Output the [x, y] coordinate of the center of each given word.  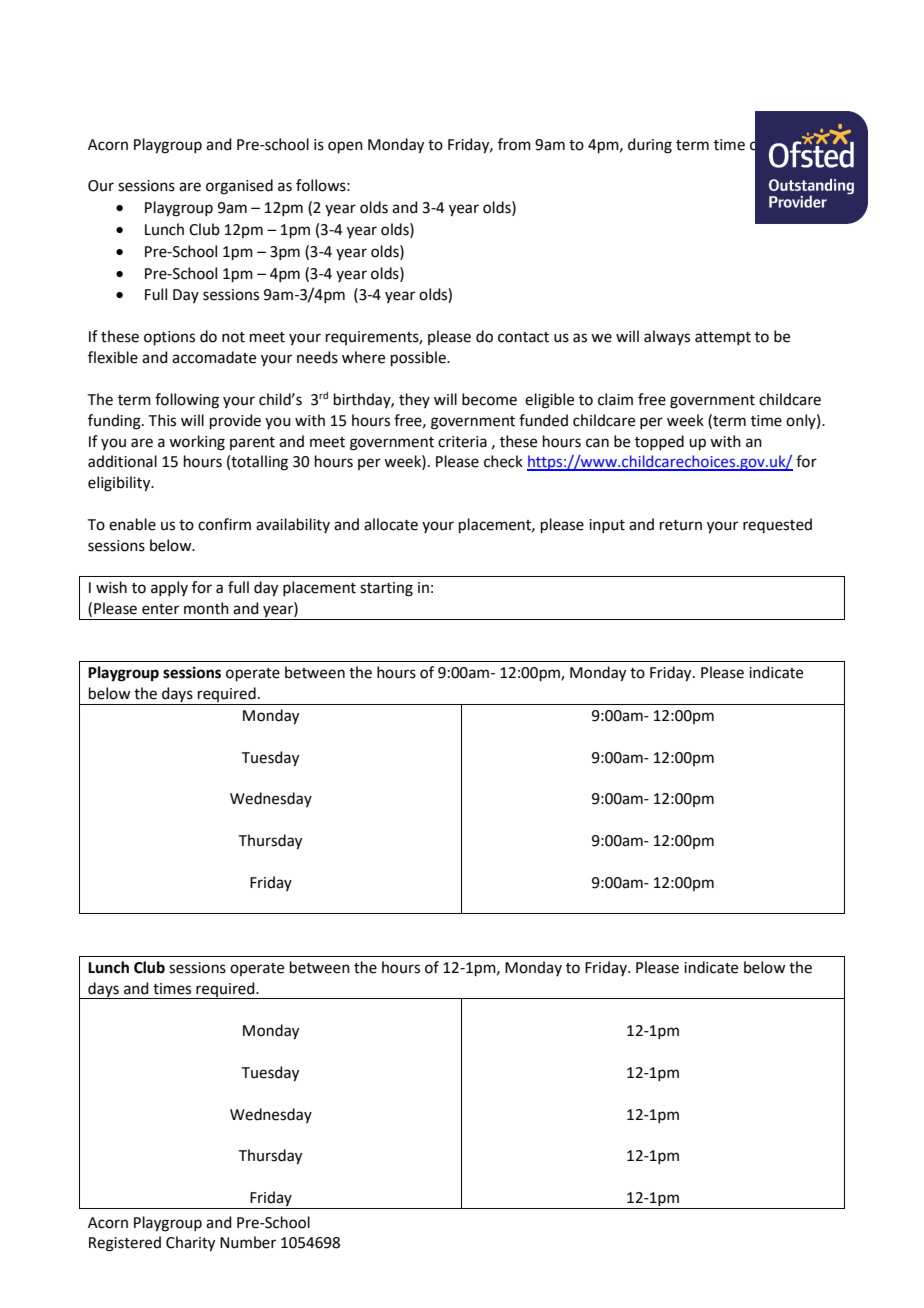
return [681, 525]
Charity [190, 1244]
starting [386, 589]
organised [239, 187]
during [650, 146]
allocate [391, 524]
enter [160, 609]
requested [777, 525]
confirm [224, 524]
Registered [125, 1244]
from [514, 144]
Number [248, 1242]
